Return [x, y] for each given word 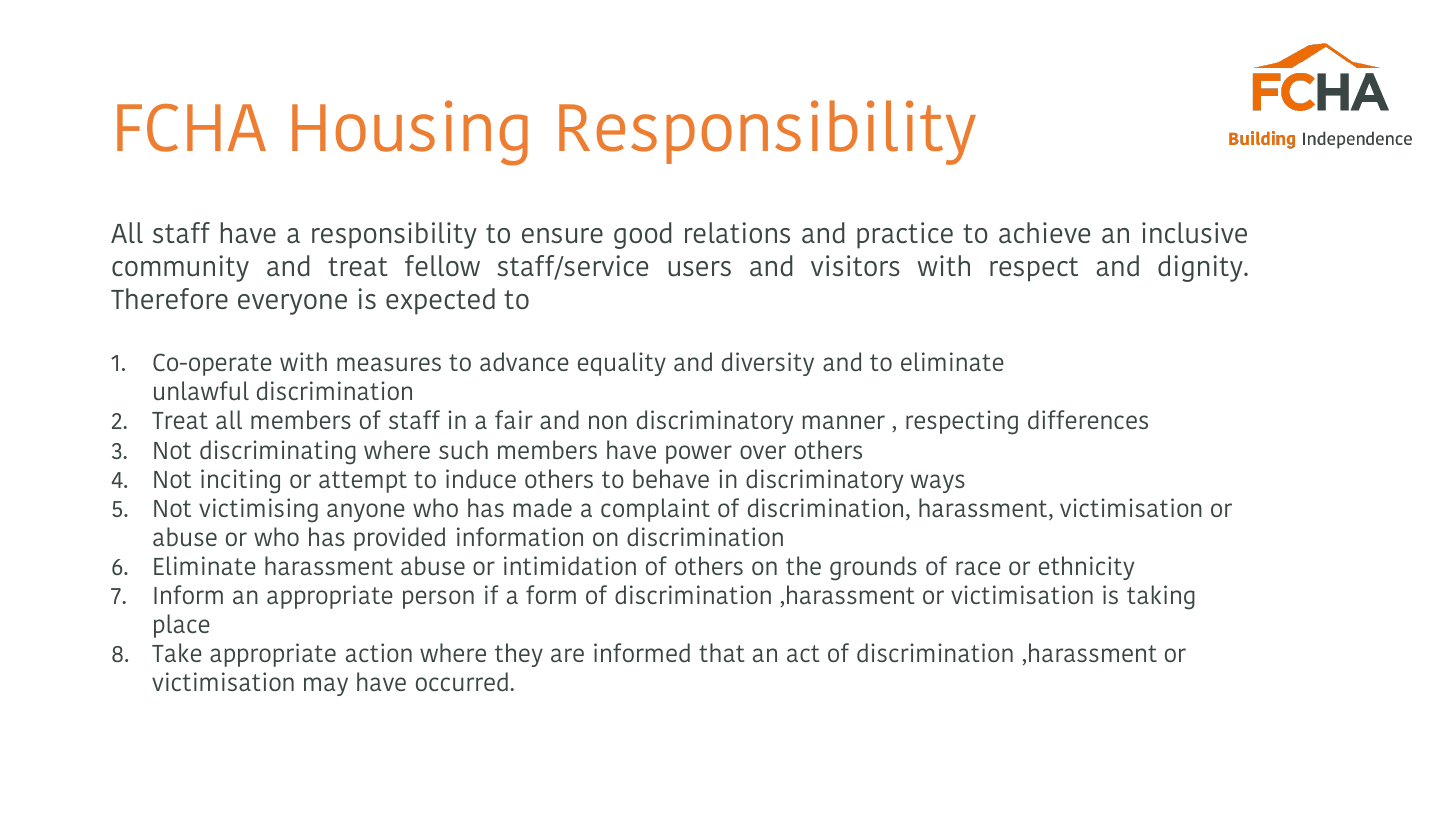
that [722, 652]
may [326, 686]
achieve [1044, 233]
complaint [655, 510]
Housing [410, 133]
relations [737, 233]
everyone [292, 304]
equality [622, 364]
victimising [258, 510]
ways [938, 483]
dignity [1201, 268]
